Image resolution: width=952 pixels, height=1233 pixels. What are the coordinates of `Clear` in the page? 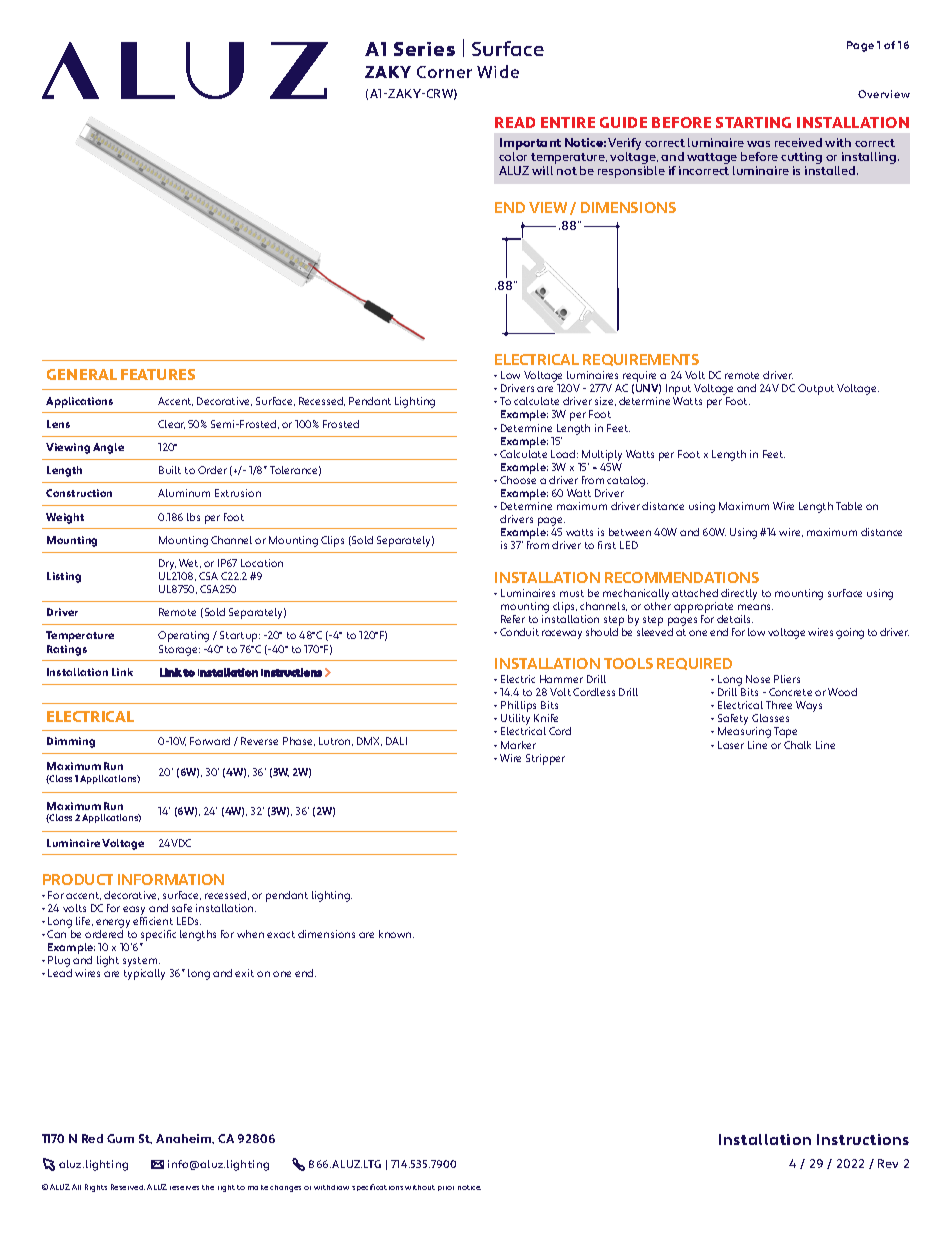 It's located at (171, 424).
